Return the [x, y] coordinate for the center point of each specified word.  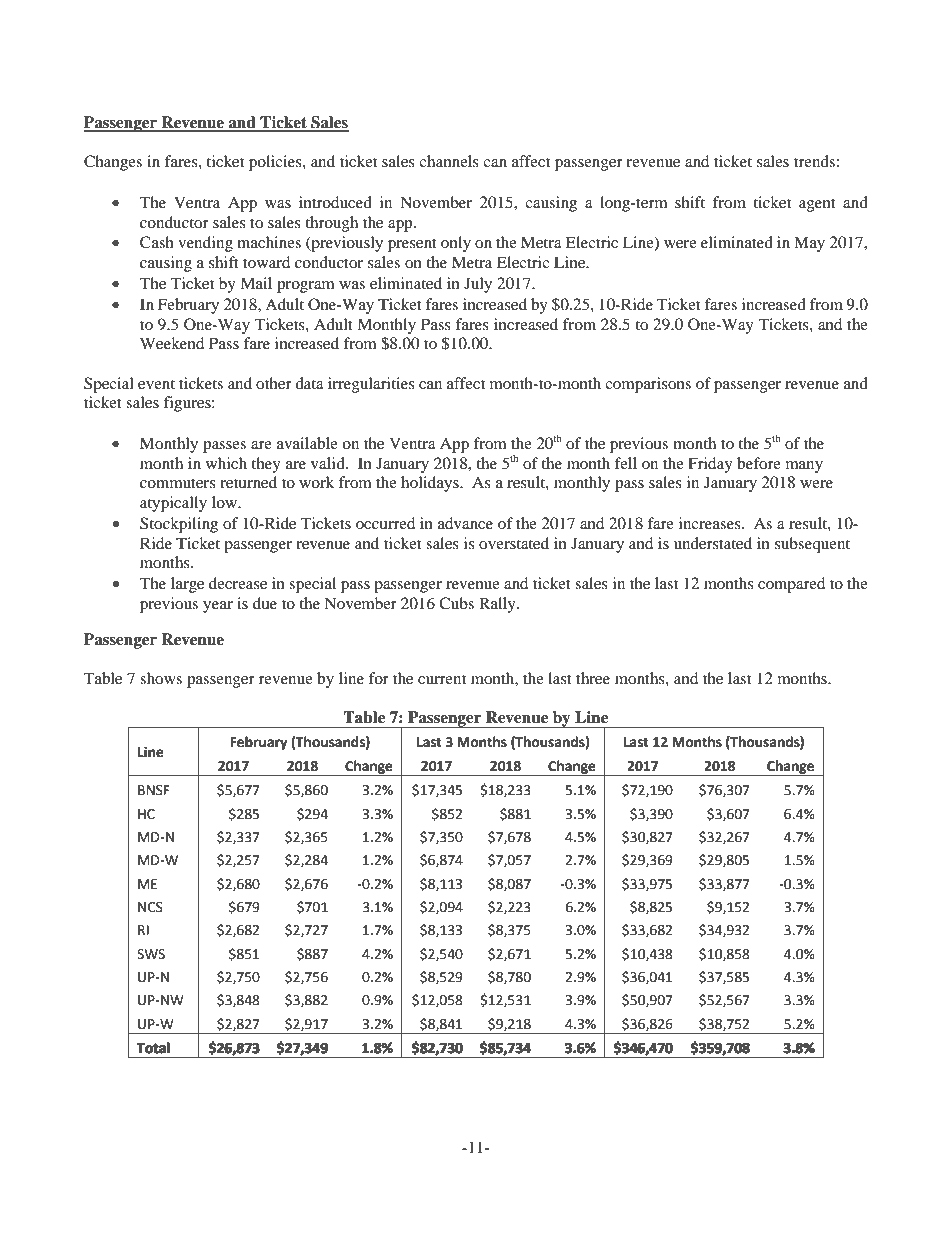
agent [817, 205]
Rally [498, 605]
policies [276, 163]
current [442, 679]
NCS [150, 907]
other [274, 383]
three [593, 678]
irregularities [371, 385]
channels [449, 161]
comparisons [648, 385]
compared [791, 585]
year [218, 607]
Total [153, 1047]
